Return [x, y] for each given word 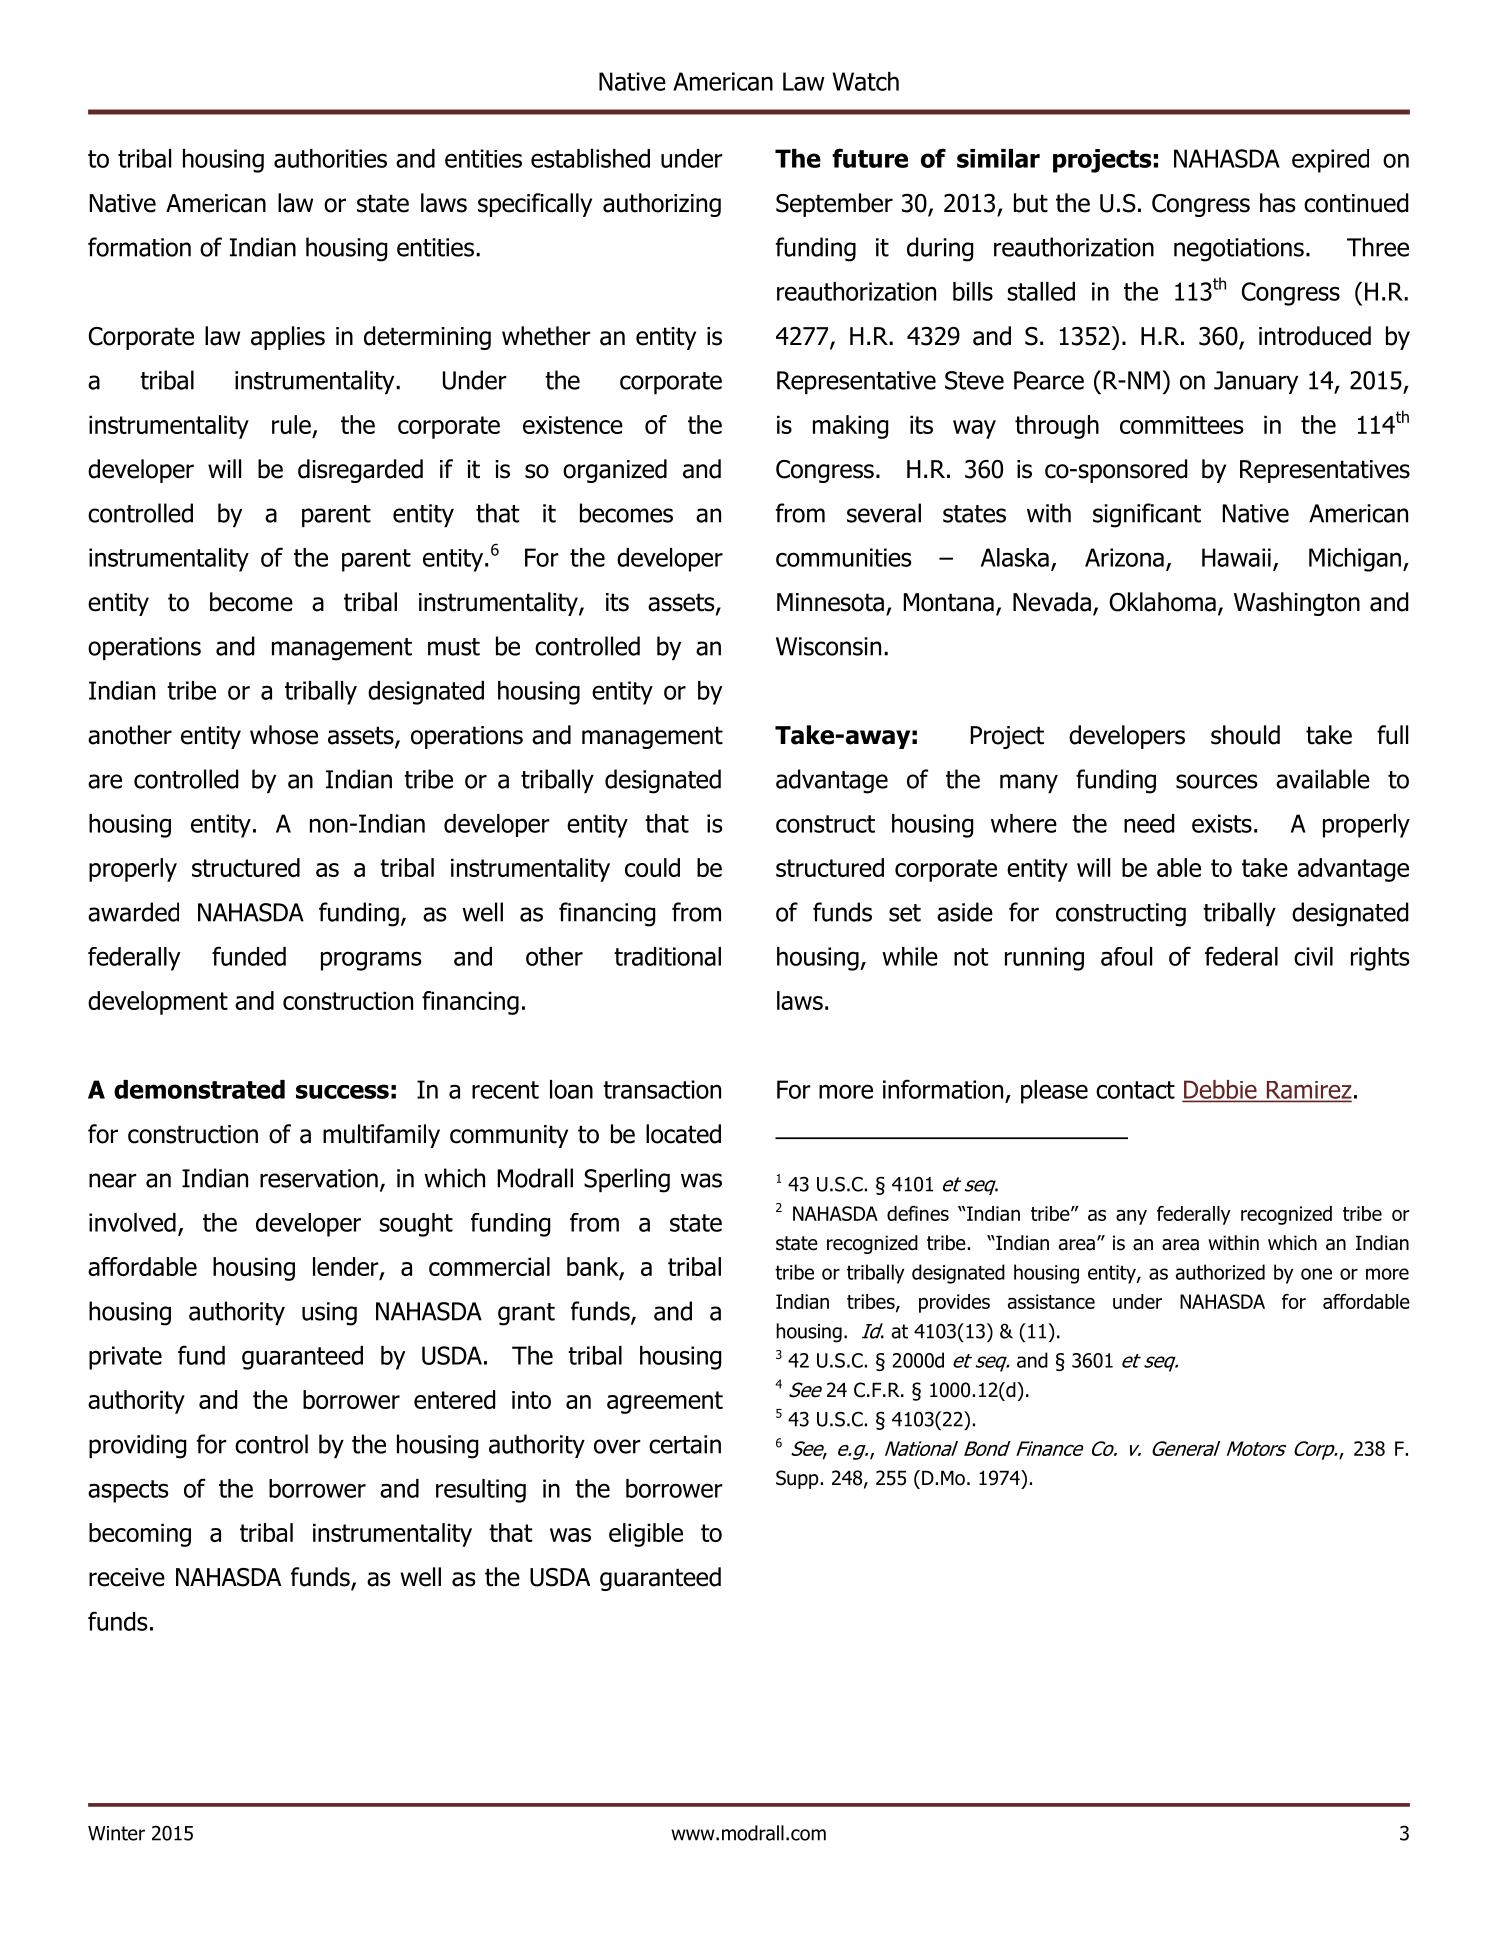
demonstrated [199, 1089]
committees [1181, 425]
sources [1217, 781]
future [870, 158]
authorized [1220, 1272]
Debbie [1221, 1090]
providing [137, 1446]
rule [291, 424]
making [850, 427]
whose [284, 735]
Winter [116, 1833]
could [652, 867]
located [683, 1134]
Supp [797, 1479]
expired [1330, 161]
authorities [330, 158]
